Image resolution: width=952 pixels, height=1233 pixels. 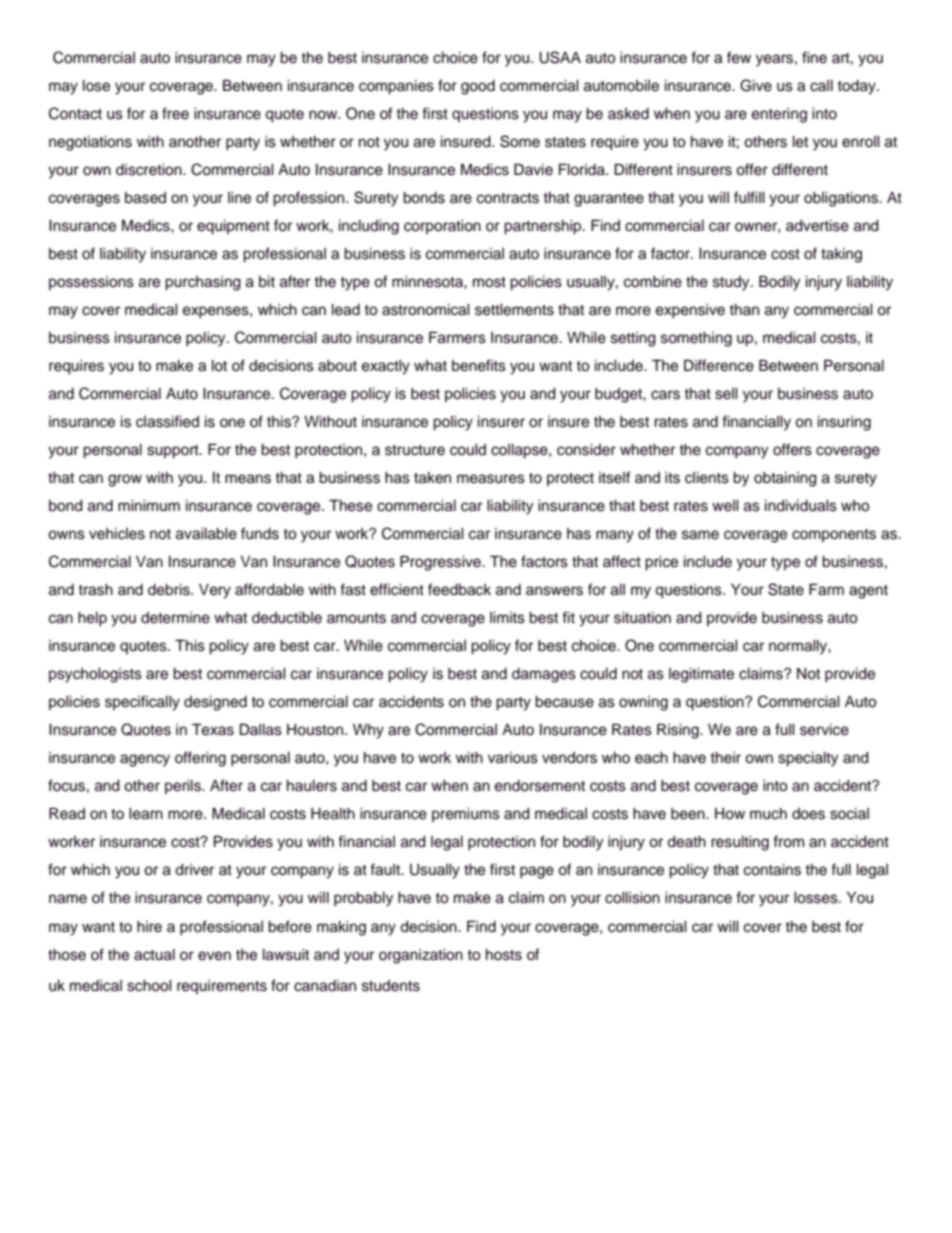 I want to click on minimum, so click(x=149, y=505).
